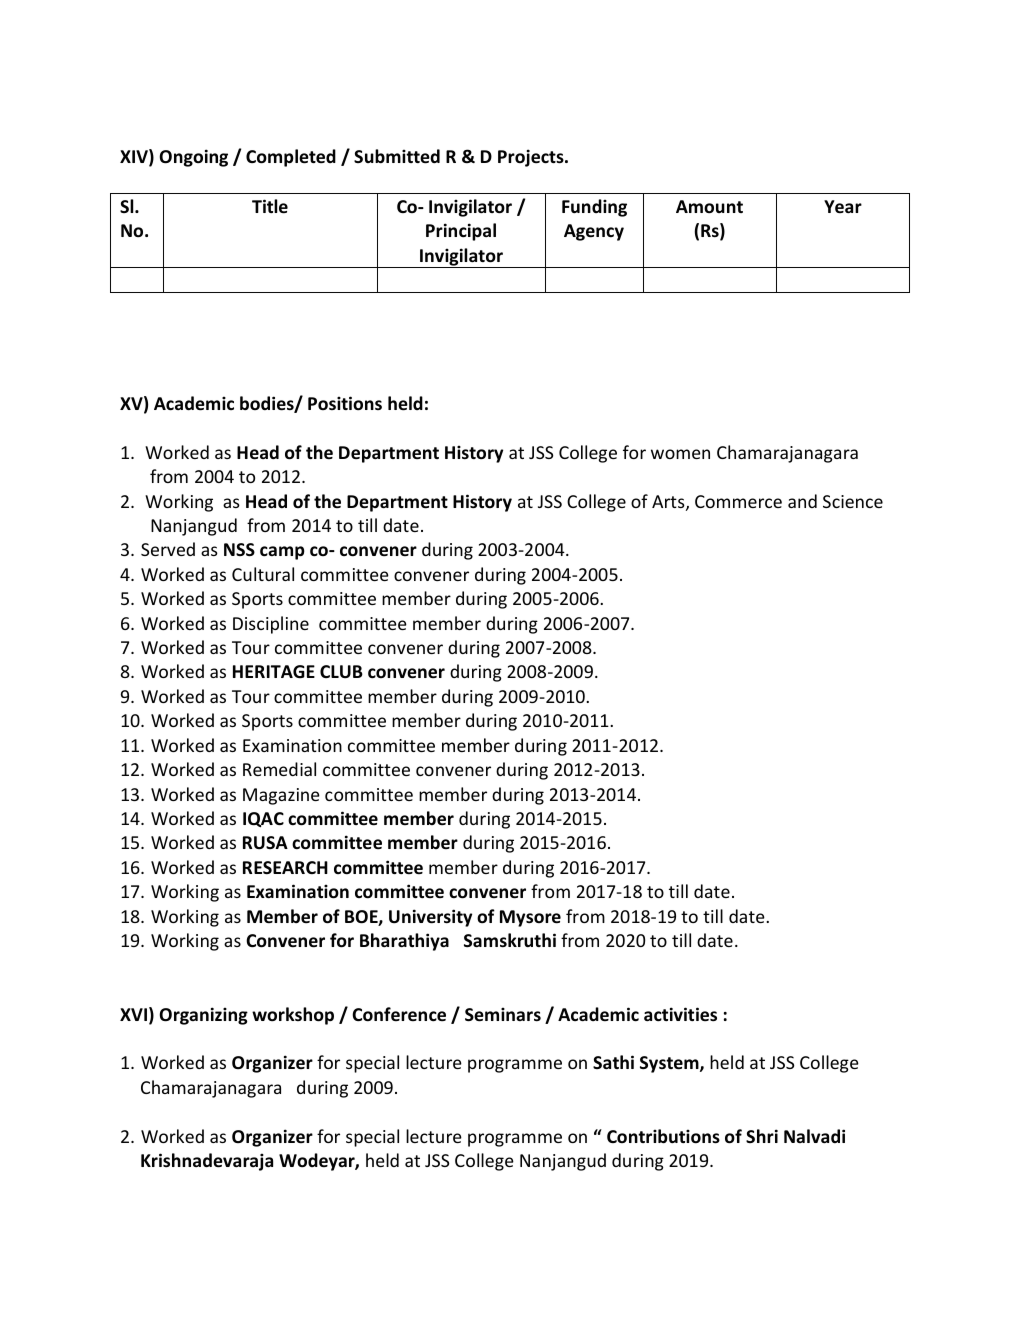 The width and height of the screenshot is (1020, 1320). I want to click on activities, so click(680, 1014).
